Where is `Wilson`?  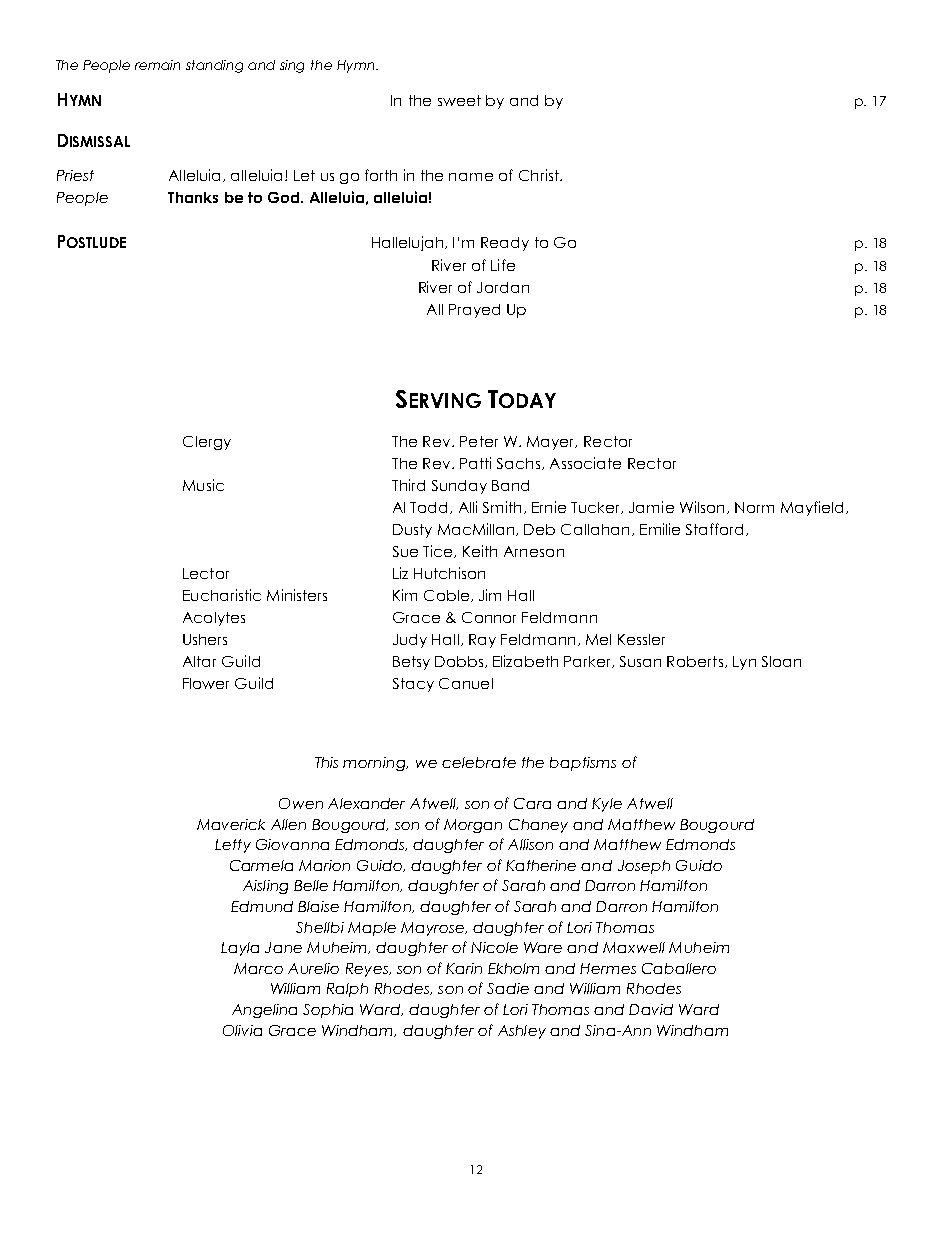
Wilson is located at coordinates (702, 507).
